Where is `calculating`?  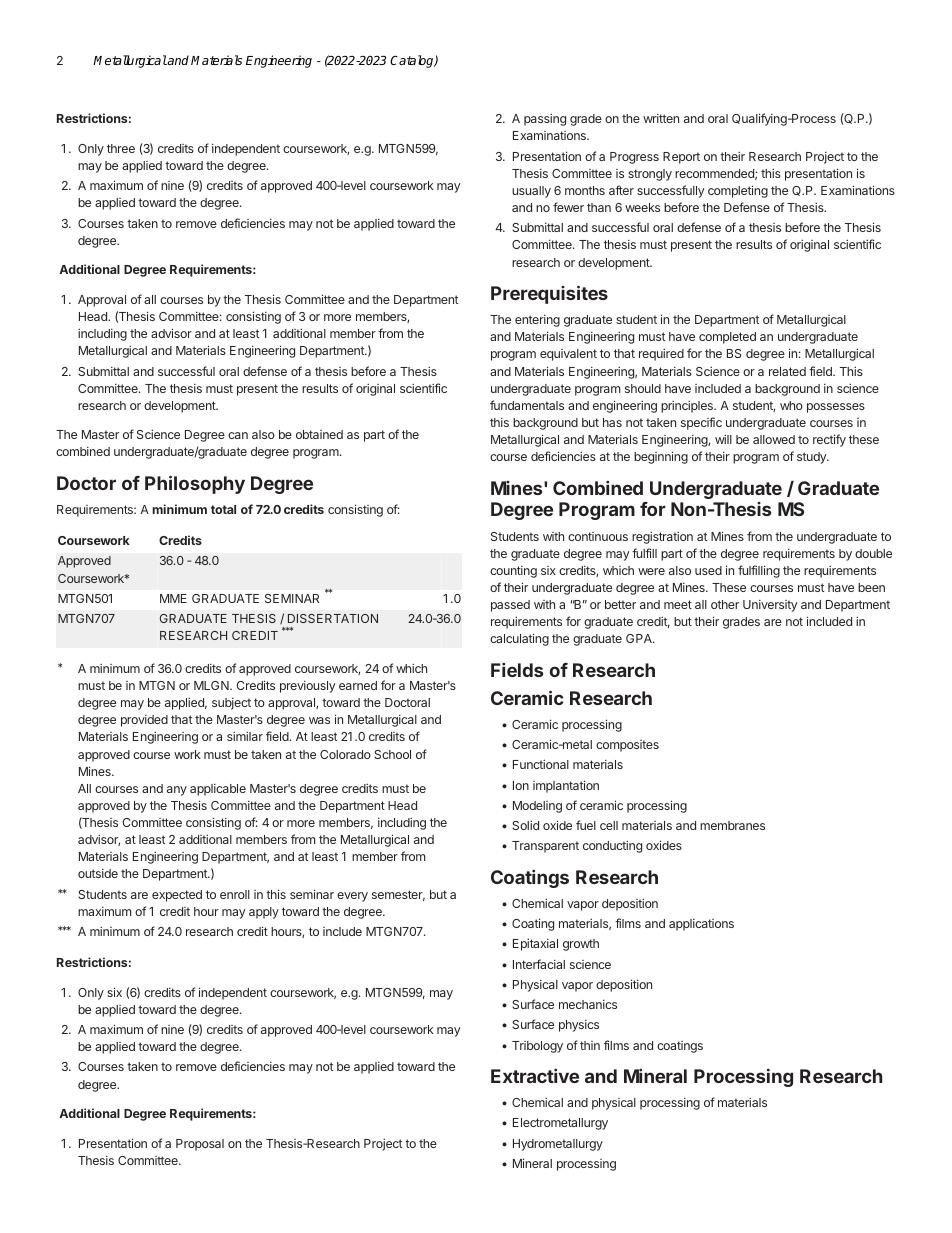 calculating is located at coordinates (519, 639).
